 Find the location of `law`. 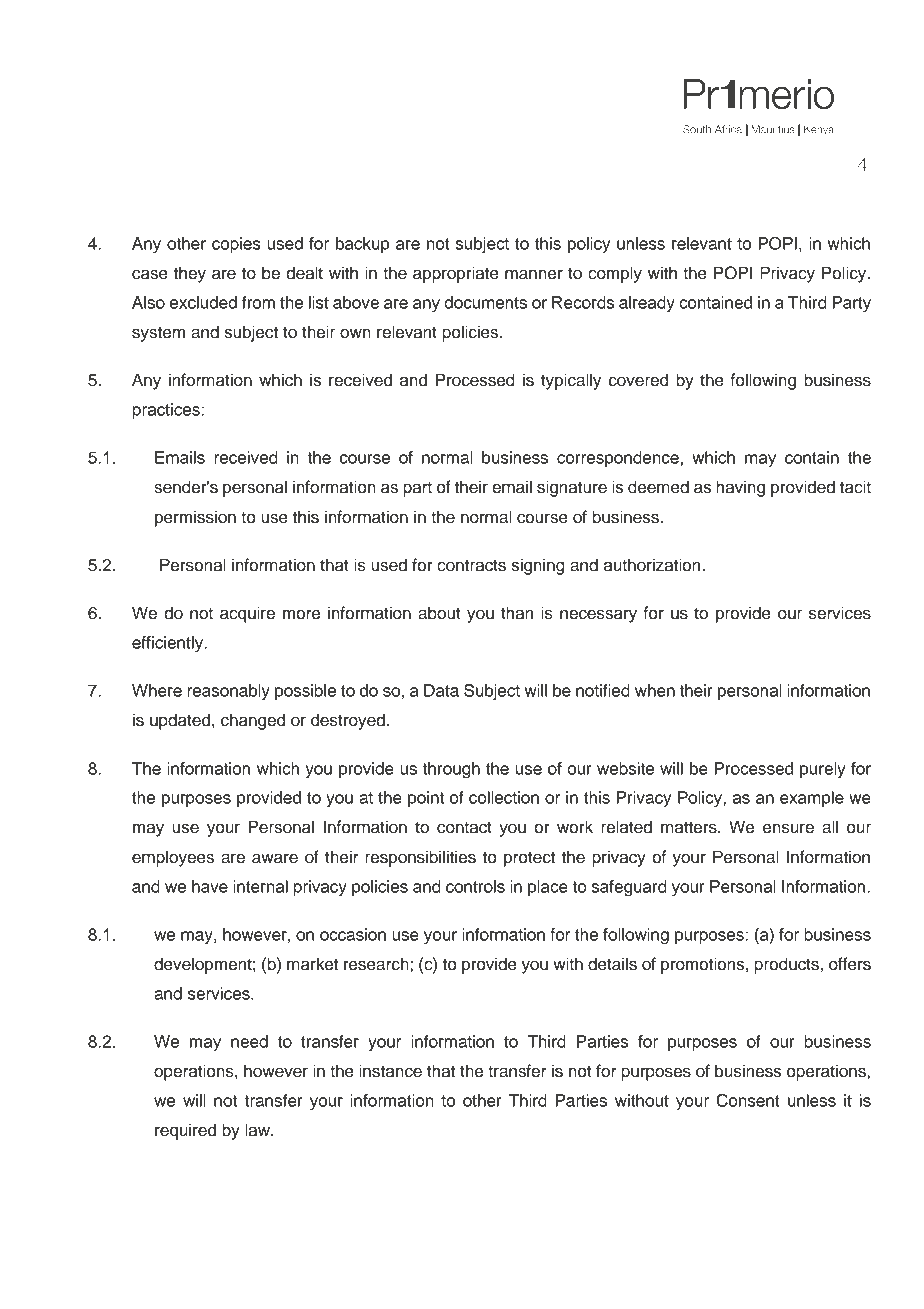

law is located at coordinates (258, 1130).
